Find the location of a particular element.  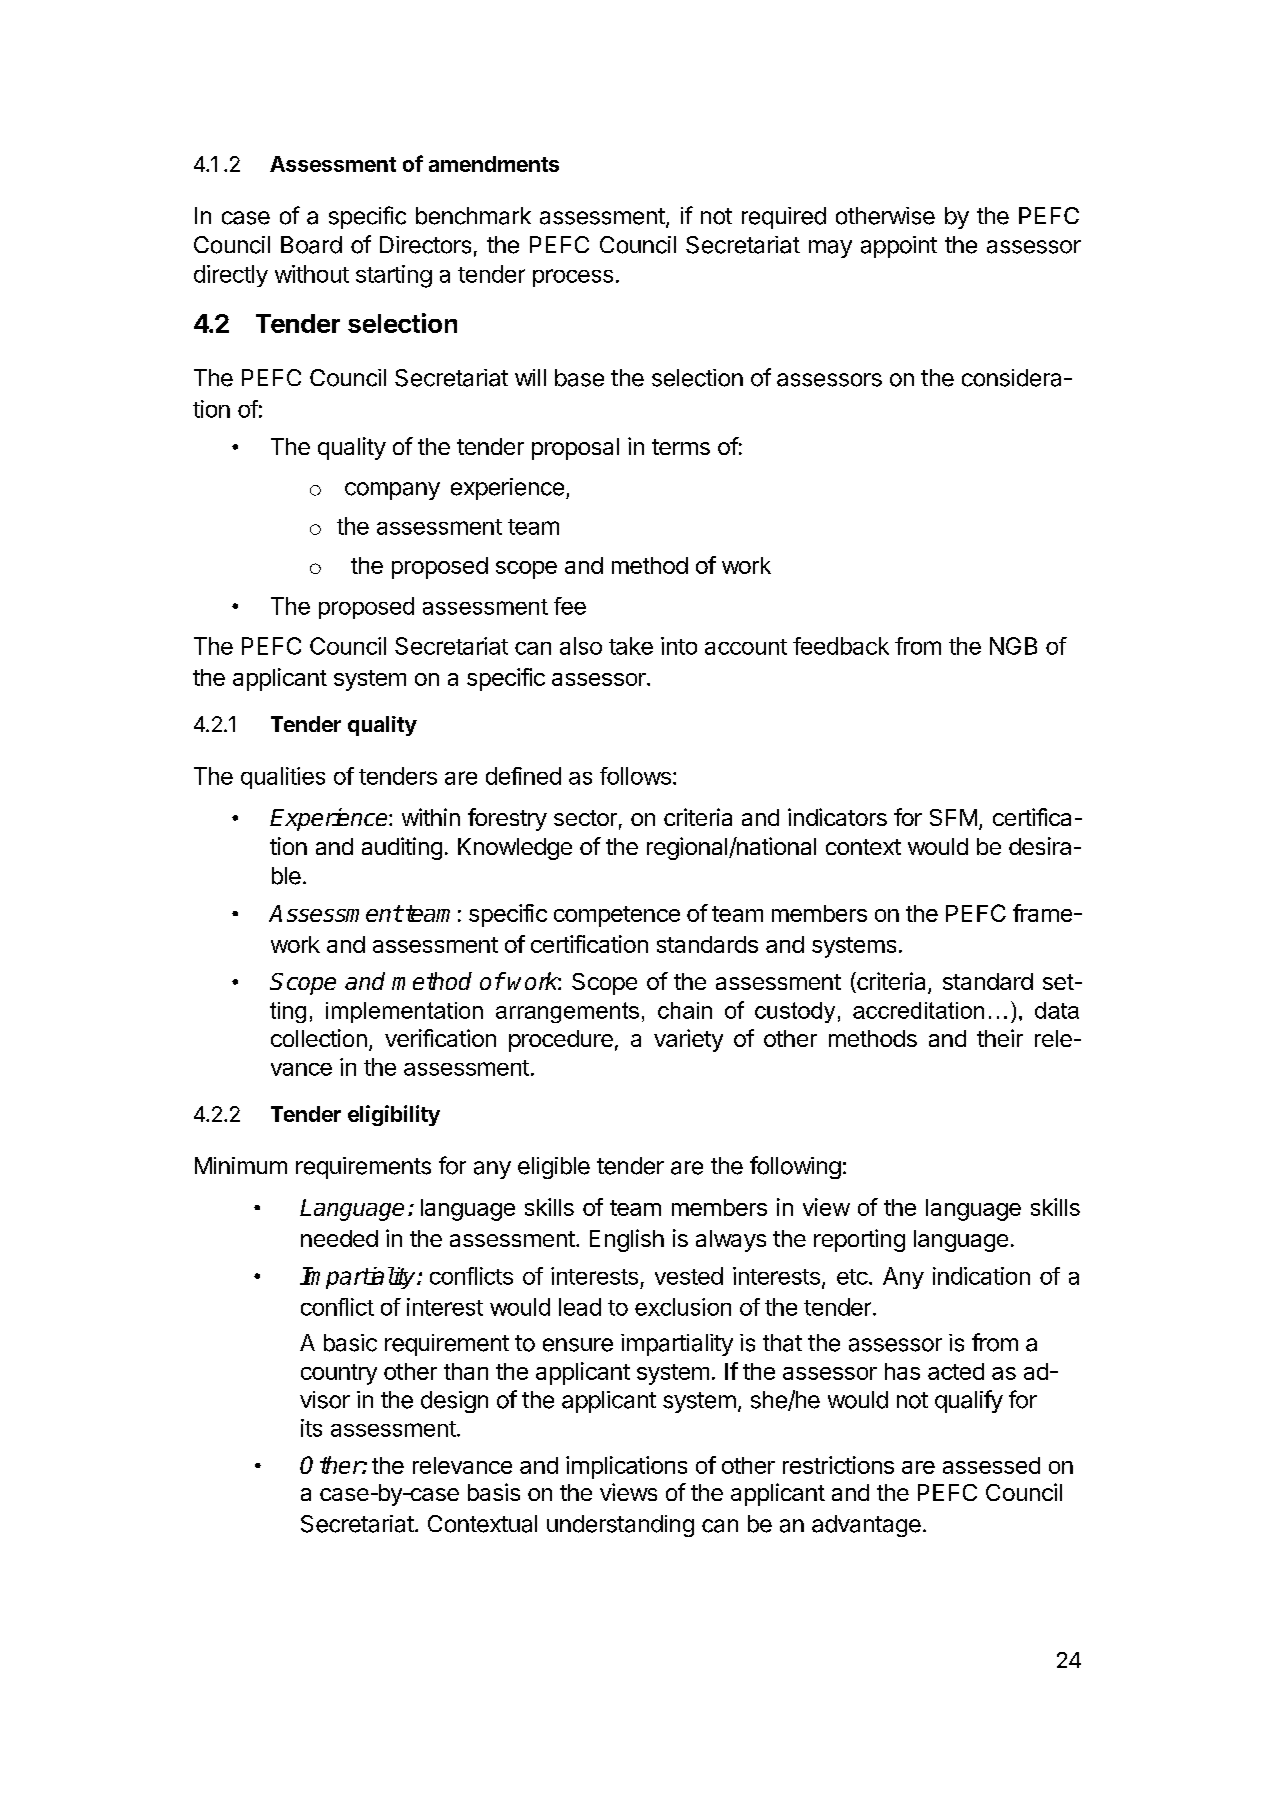

understanding is located at coordinates (620, 1526).
